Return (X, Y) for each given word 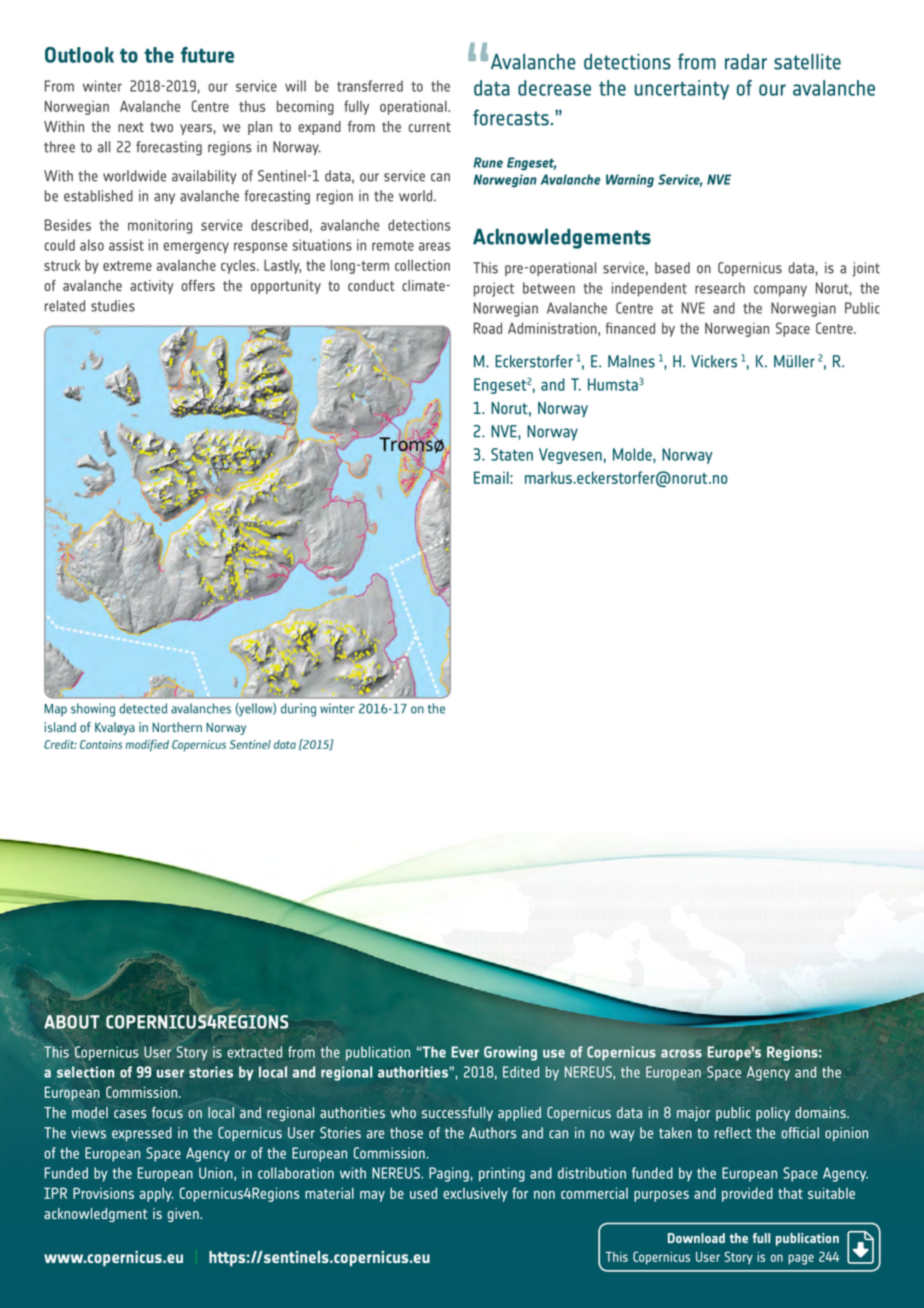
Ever (465, 1052)
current (430, 127)
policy (773, 1114)
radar (746, 62)
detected (143, 708)
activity (152, 287)
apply (157, 1195)
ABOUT (72, 1022)
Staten (512, 454)
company (780, 291)
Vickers (714, 361)
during (298, 710)
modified (147, 745)
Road (488, 328)
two (161, 127)
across (681, 1053)
